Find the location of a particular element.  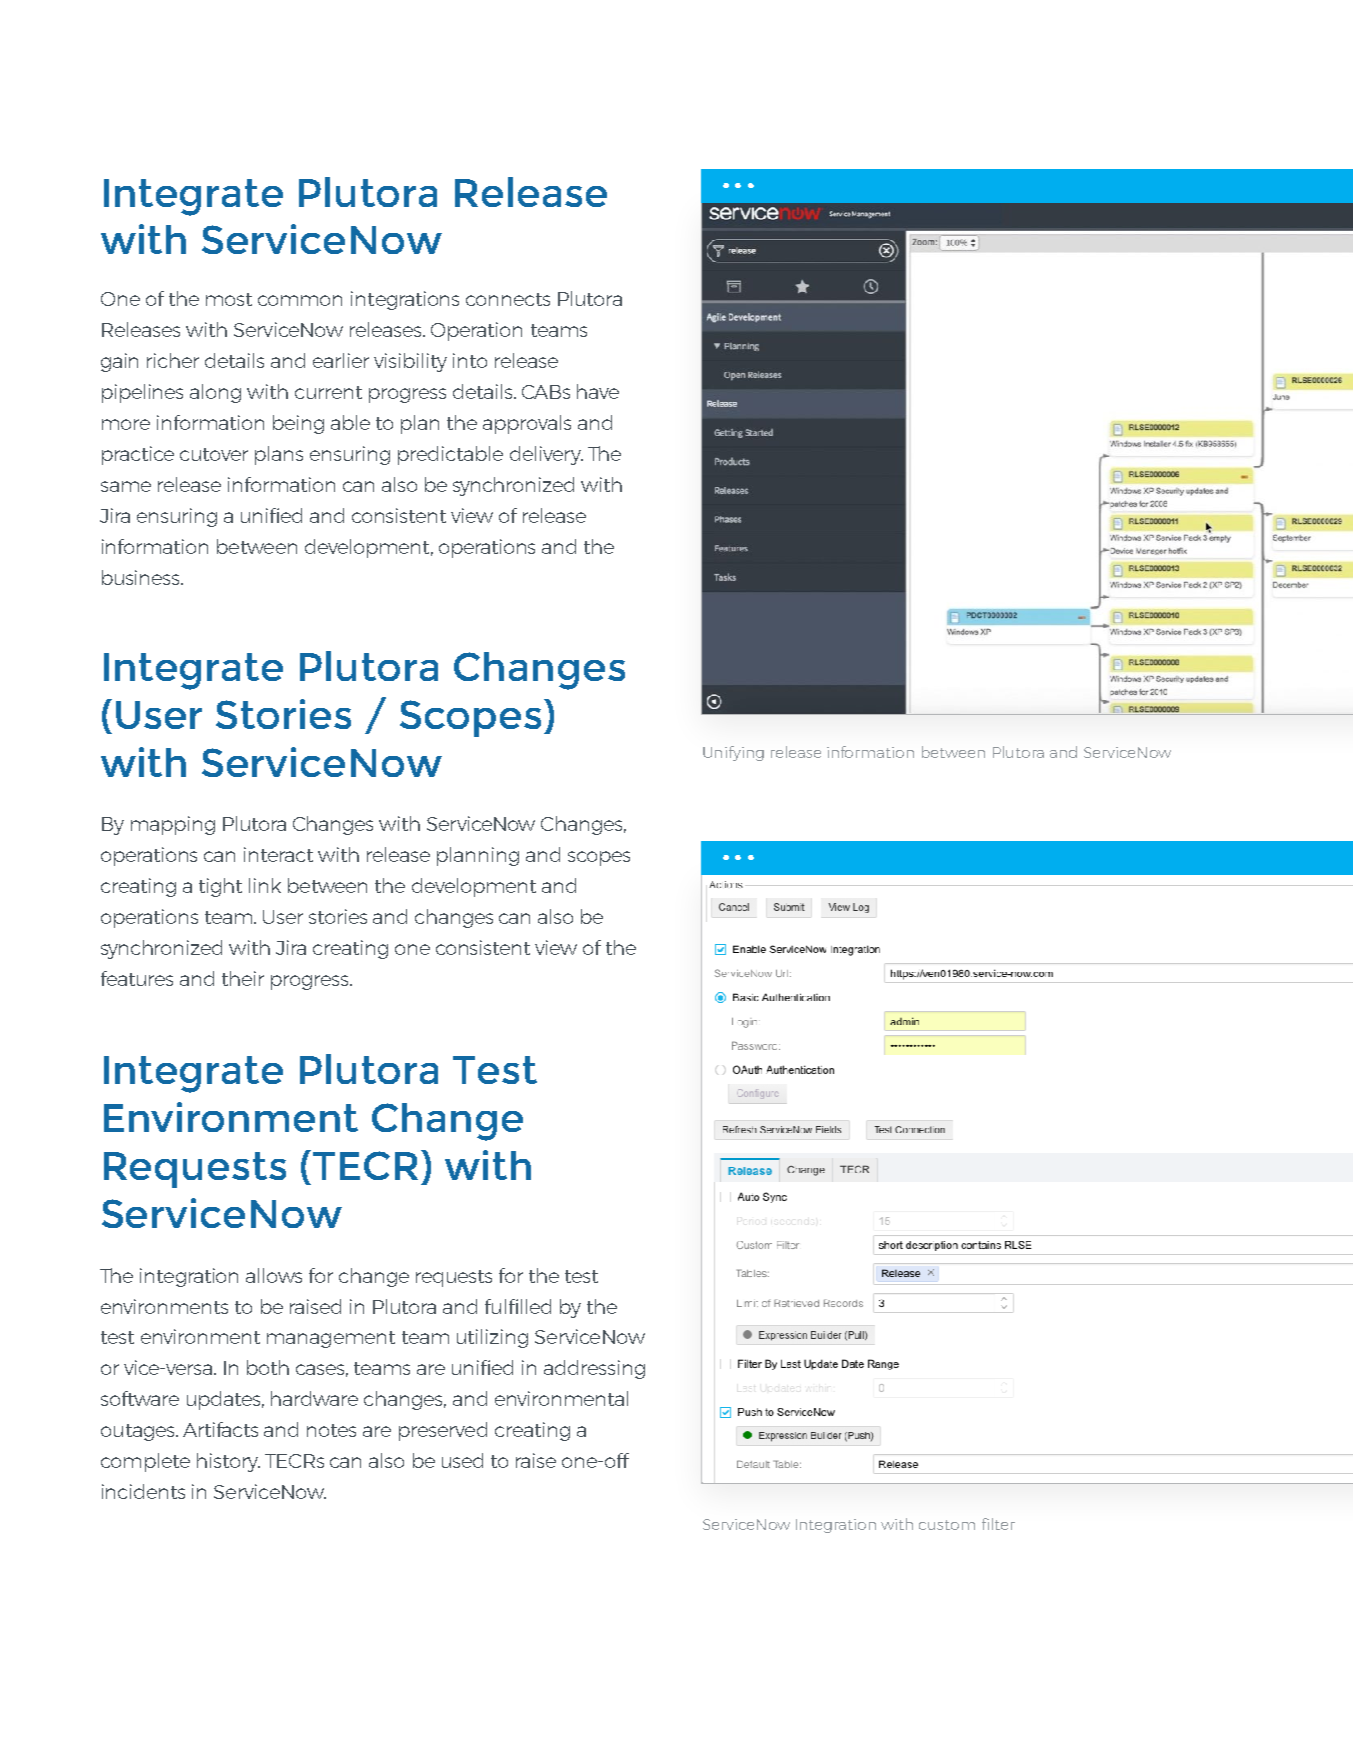

used is located at coordinates (462, 1460).
